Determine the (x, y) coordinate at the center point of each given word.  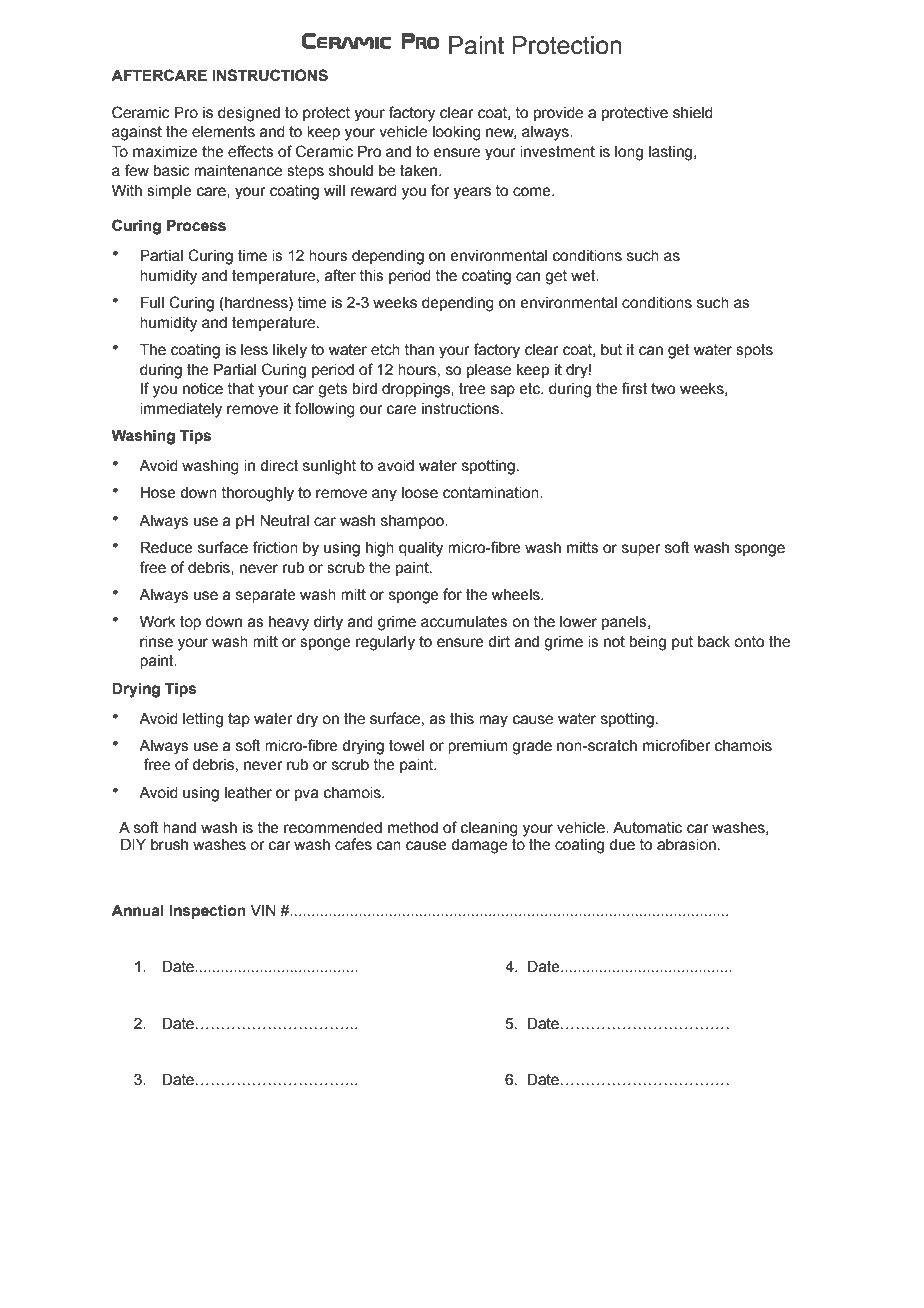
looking (457, 133)
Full (152, 302)
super (641, 550)
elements (223, 132)
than (419, 350)
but (611, 350)
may (493, 721)
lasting (672, 153)
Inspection (207, 911)
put (682, 643)
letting (203, 720)
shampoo (413, 522)
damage (479, 846)
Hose (158, 493)
